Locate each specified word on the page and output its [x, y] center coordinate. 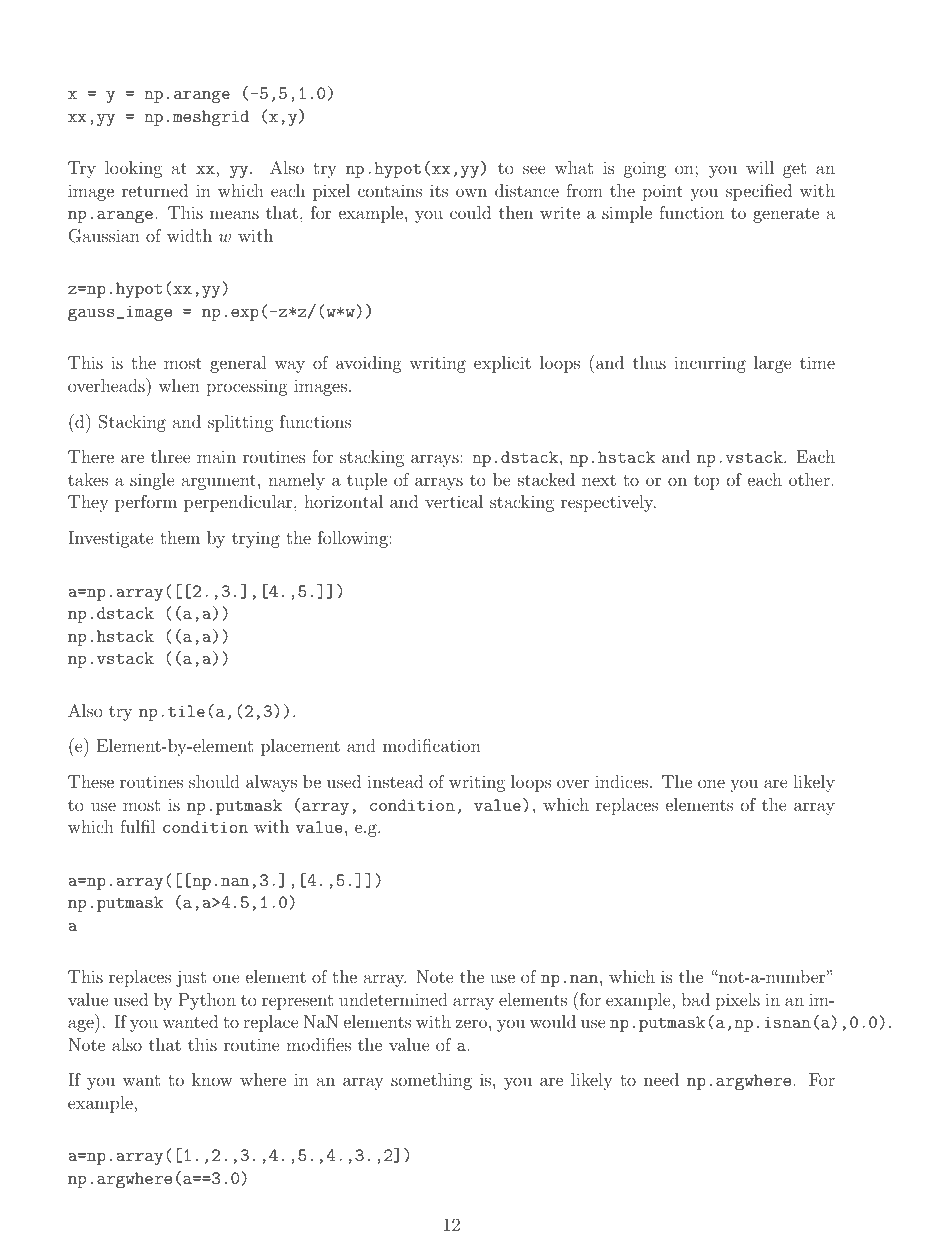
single [152, 481]
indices [621, 781]
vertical [454, 501]
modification [432, 745]
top [706, 482]
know [212, 1079]
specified [759, 192]
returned [155, 190]
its [439, 190]
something [431, 1081]
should [214, 781]
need [661, 1079]
